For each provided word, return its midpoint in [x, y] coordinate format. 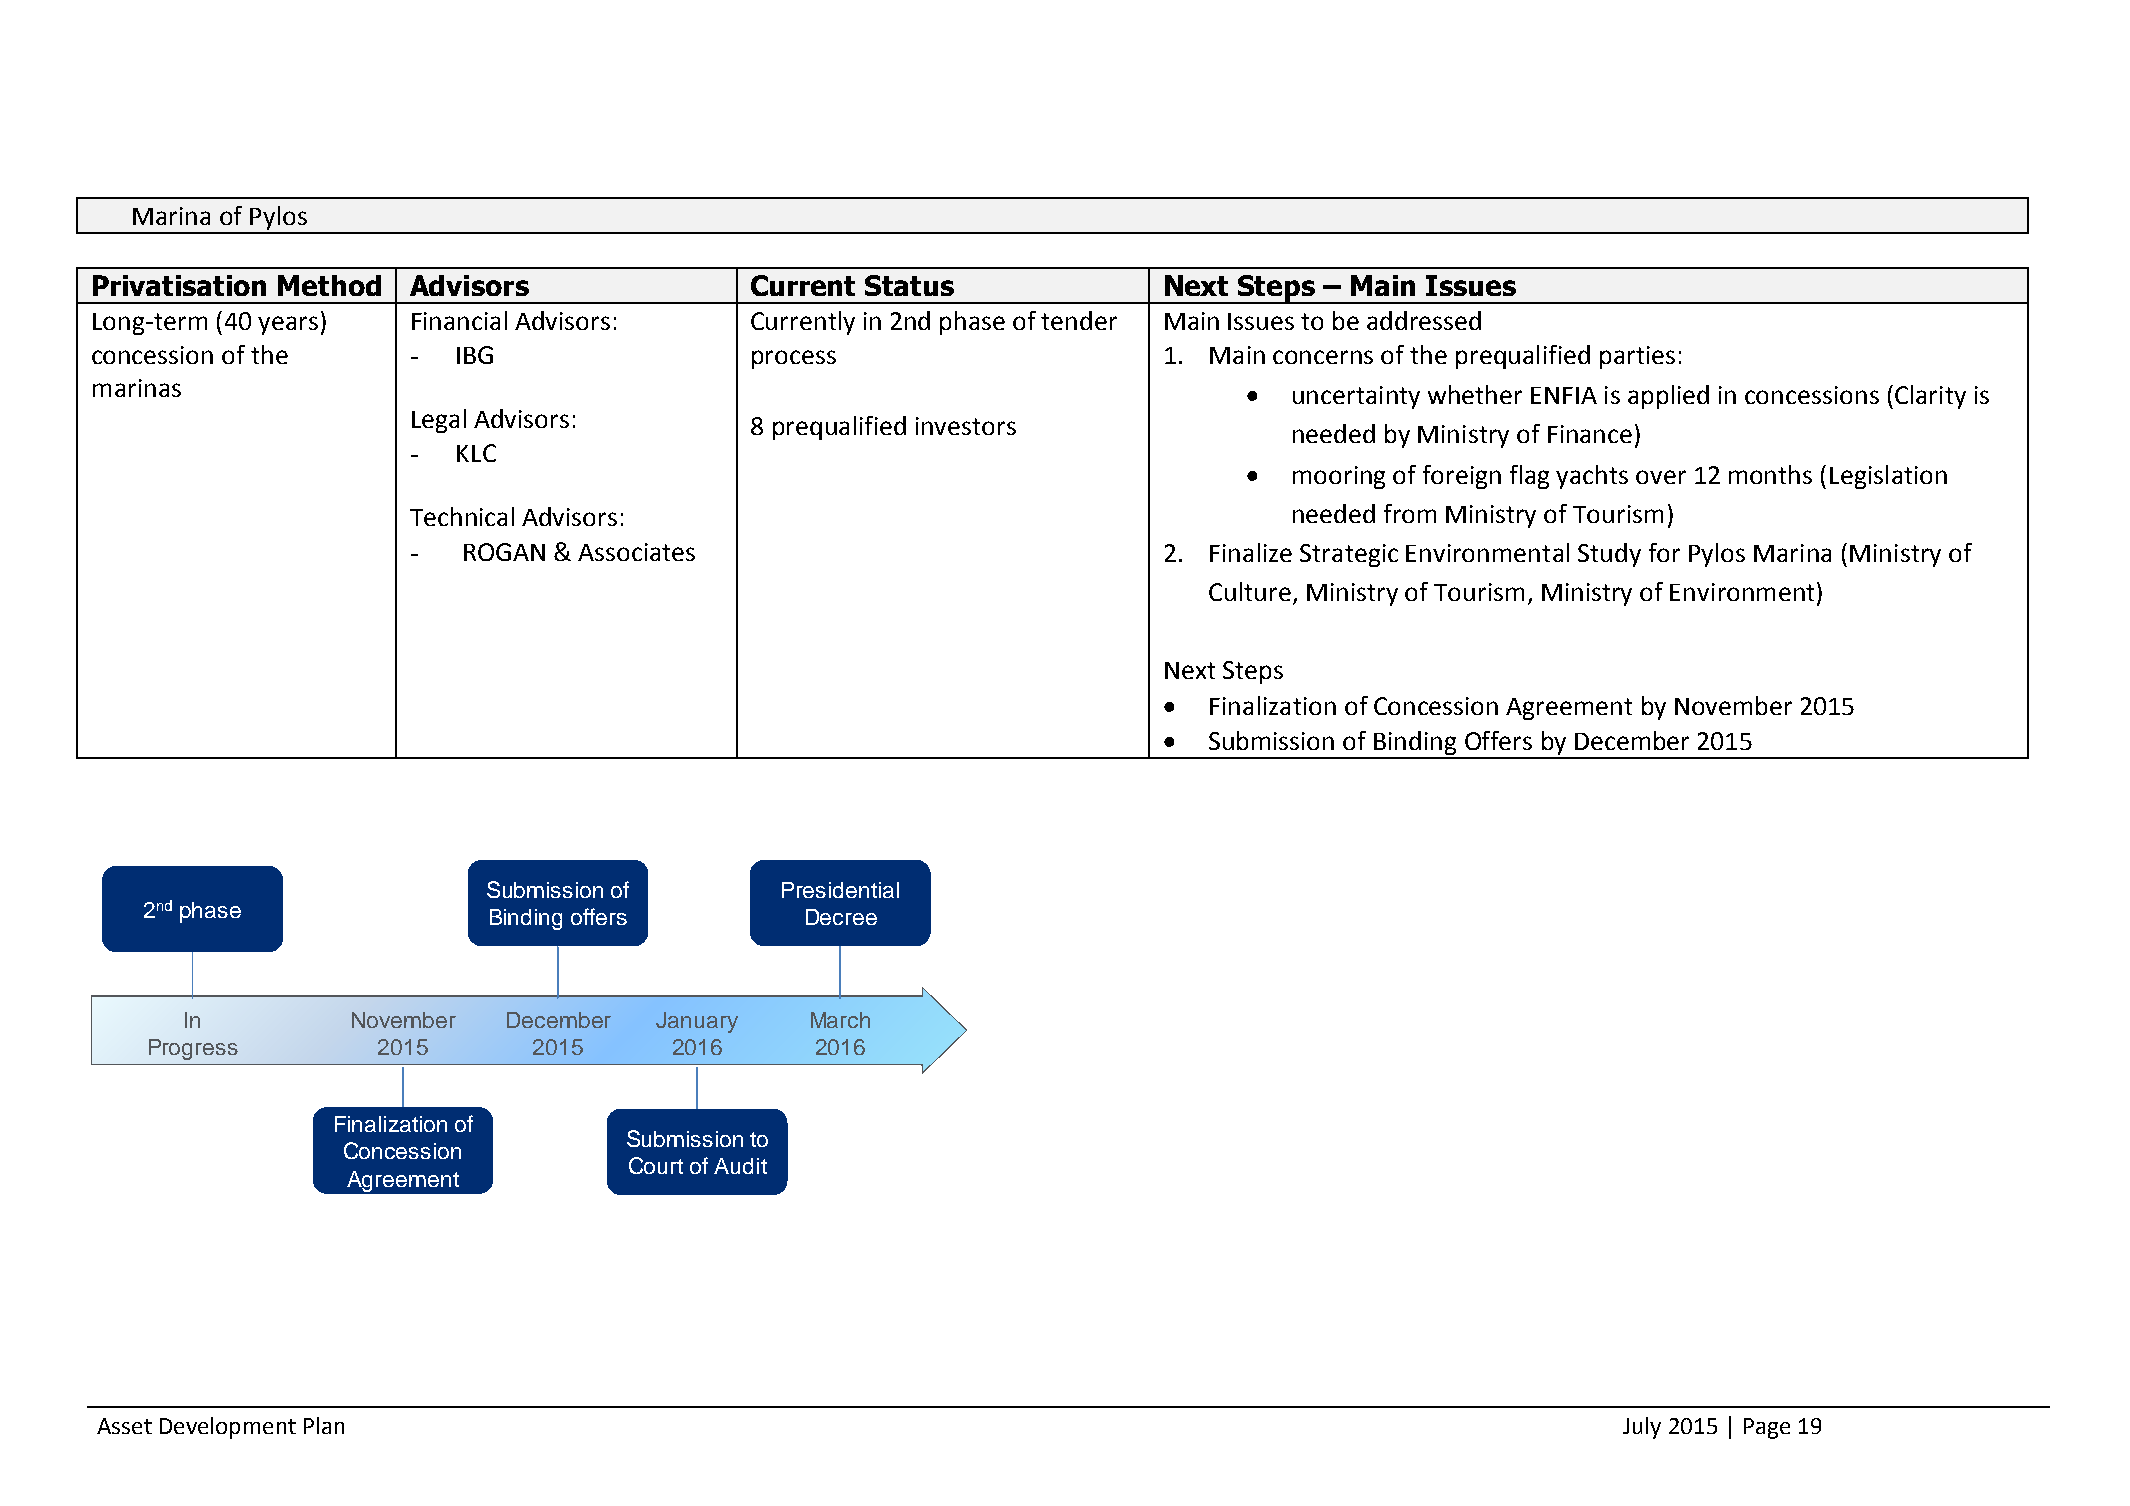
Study [1609, 555]
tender [1079, 320]
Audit [740, 1166]
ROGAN [504, 552]
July [1642, 1428]
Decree [841, 917]
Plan [324, 1425]
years [288, 325]
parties [1637, 357]
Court [656, 1165]
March [840, 1020]
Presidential [840, 890]
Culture [1250, 591]
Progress [193, 1049]
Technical [462, 516]
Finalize [1251, 552]
